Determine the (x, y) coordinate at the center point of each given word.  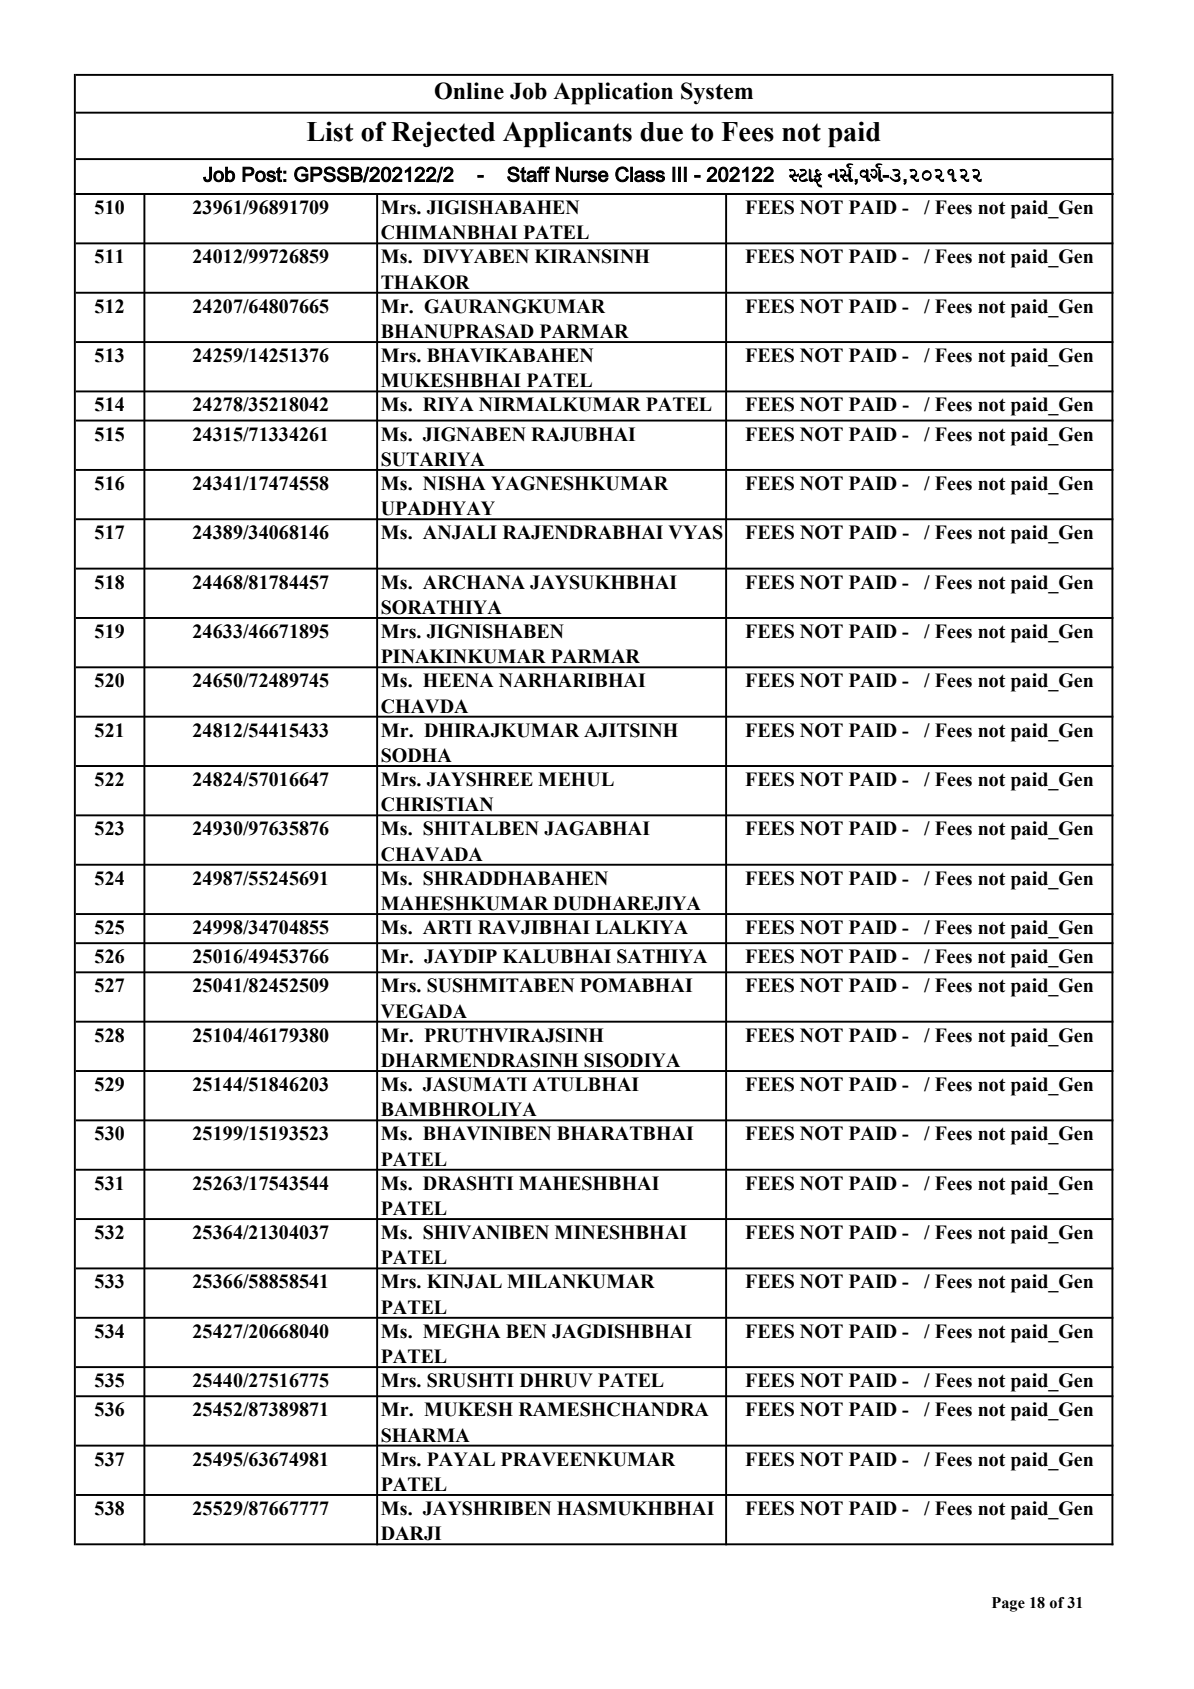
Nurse (582, 174)
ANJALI (460, 532)
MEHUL (576, 779)
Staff (528, 174)
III (679, 174)
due (661, 132)
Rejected (443, 134)
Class (640, 174)
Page (1008, 1604)
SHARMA (425, 1435)
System (717, 93)
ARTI (447, 927)
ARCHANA (474, 582)
